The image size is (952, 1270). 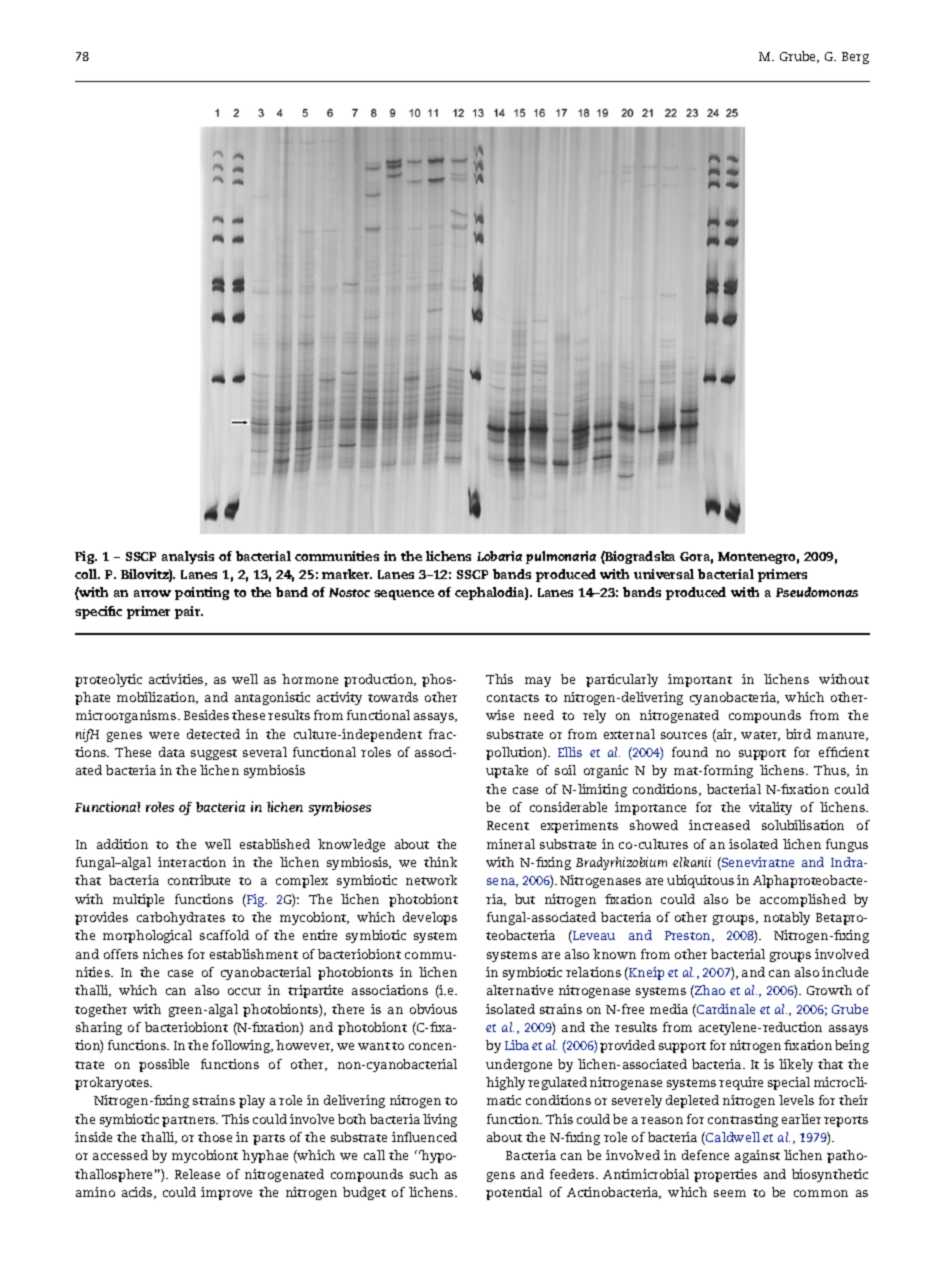 What do you see at coordinates (817, 592) in the screenshot?
I see `Pseudomonas` at bounding box center [817, 592].
